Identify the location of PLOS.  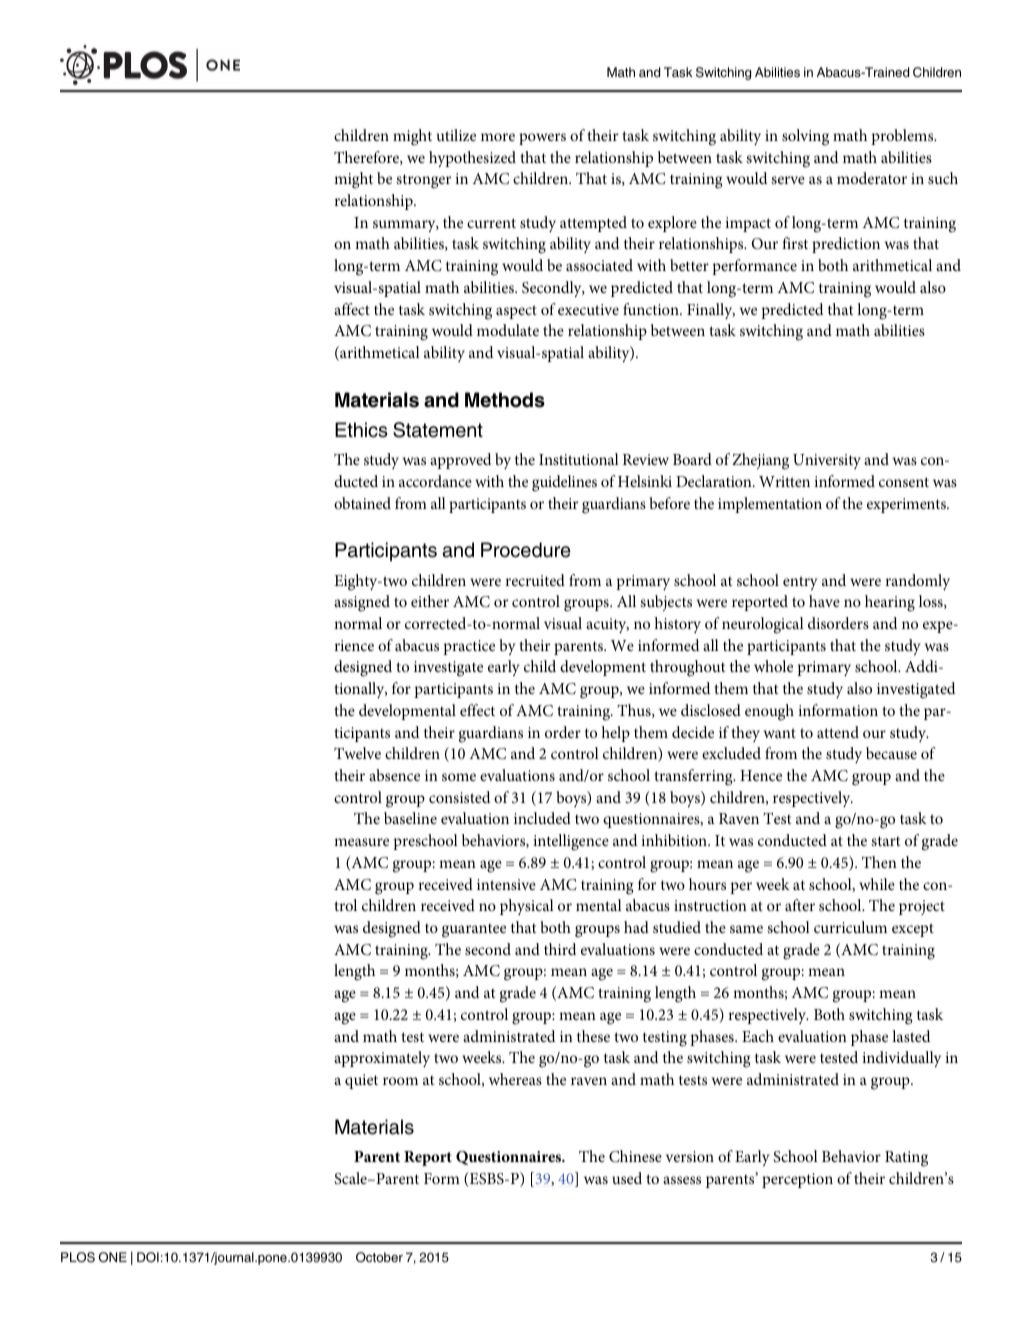
(78, 1257).
